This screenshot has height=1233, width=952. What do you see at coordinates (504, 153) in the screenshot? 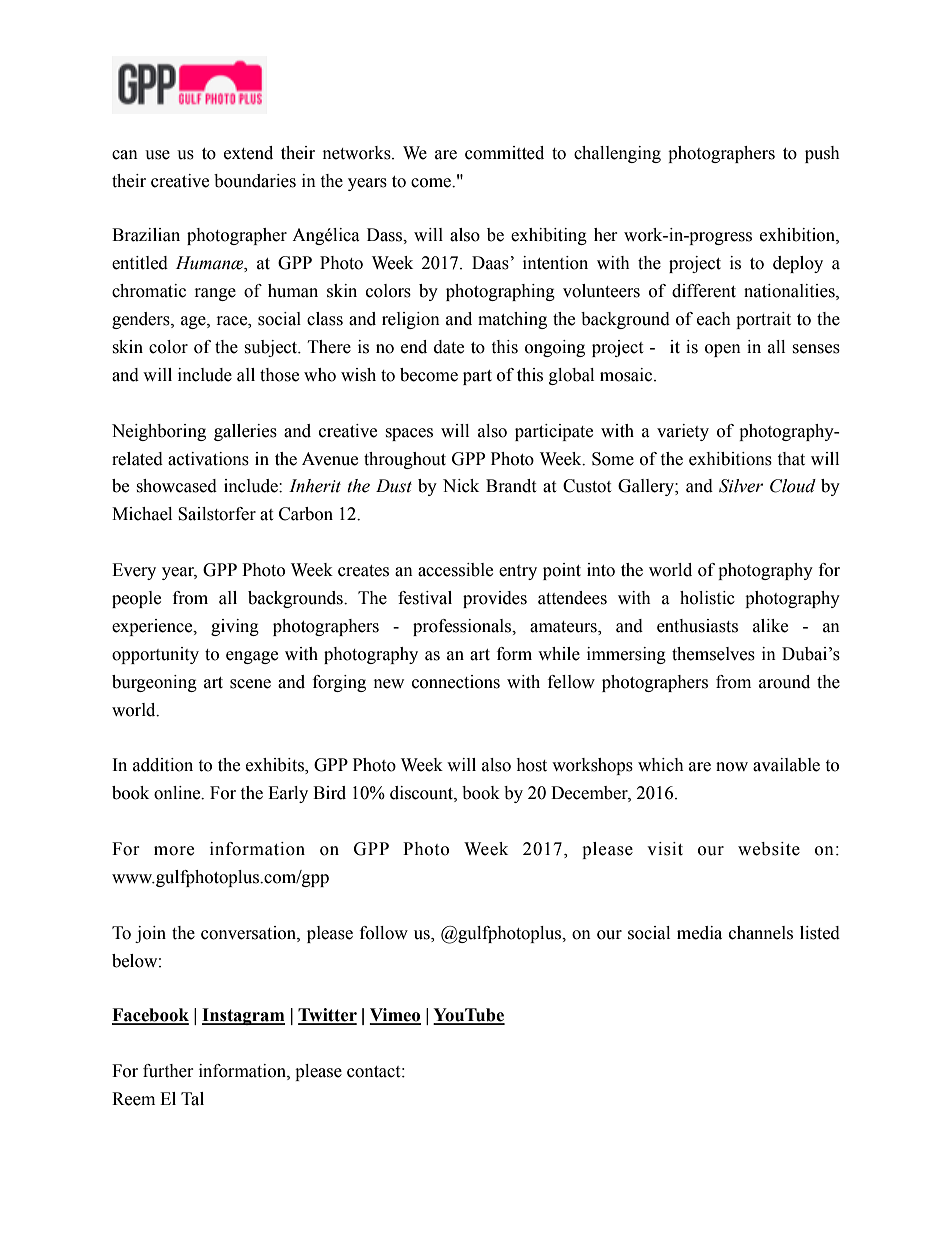
I see `committed` at bounding box center [504, 153].
